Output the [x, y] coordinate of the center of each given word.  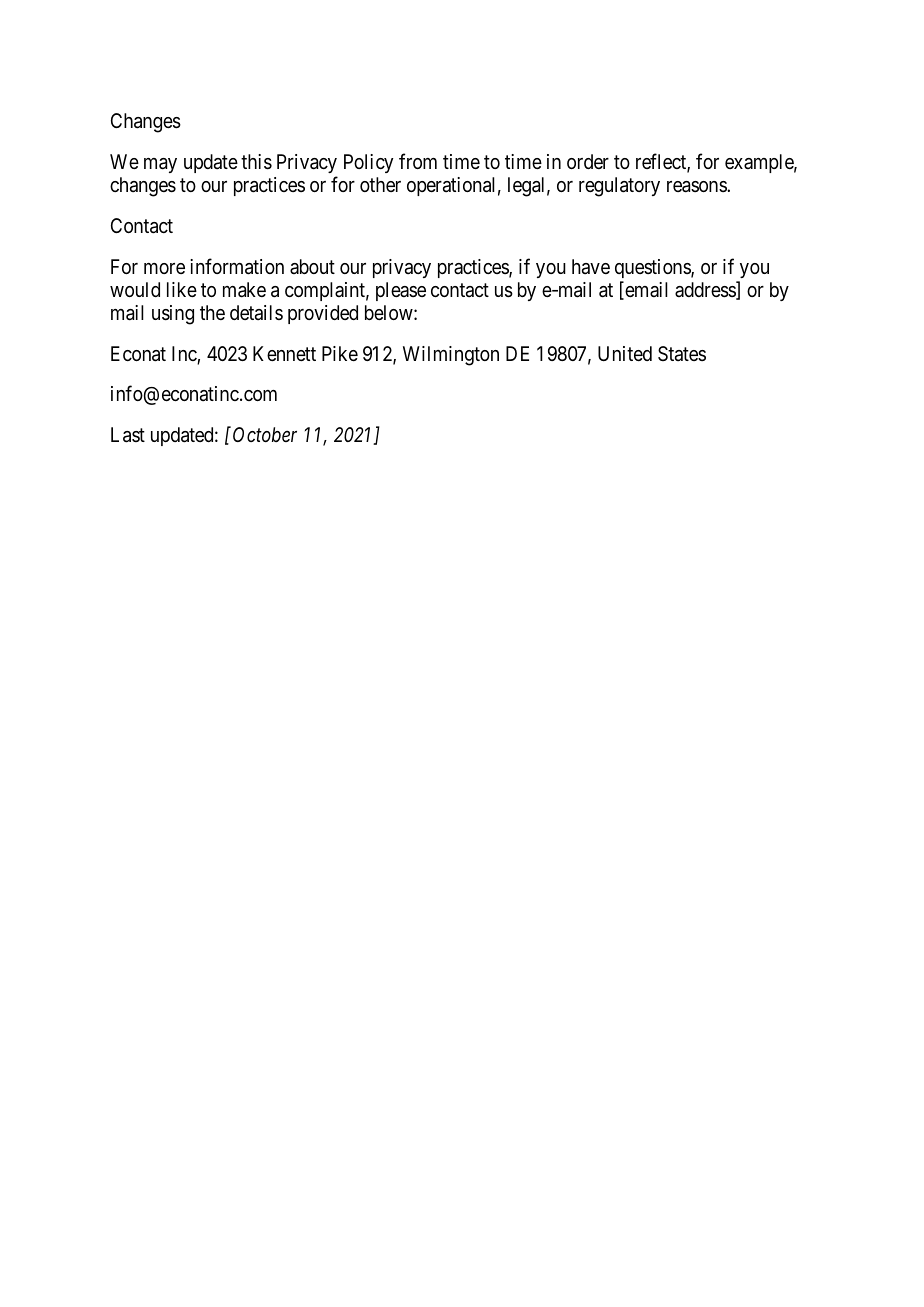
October [265, 434]
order [588, 161]
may [160, 165]
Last [128, 435]
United [625, 353]
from [418, 161]
